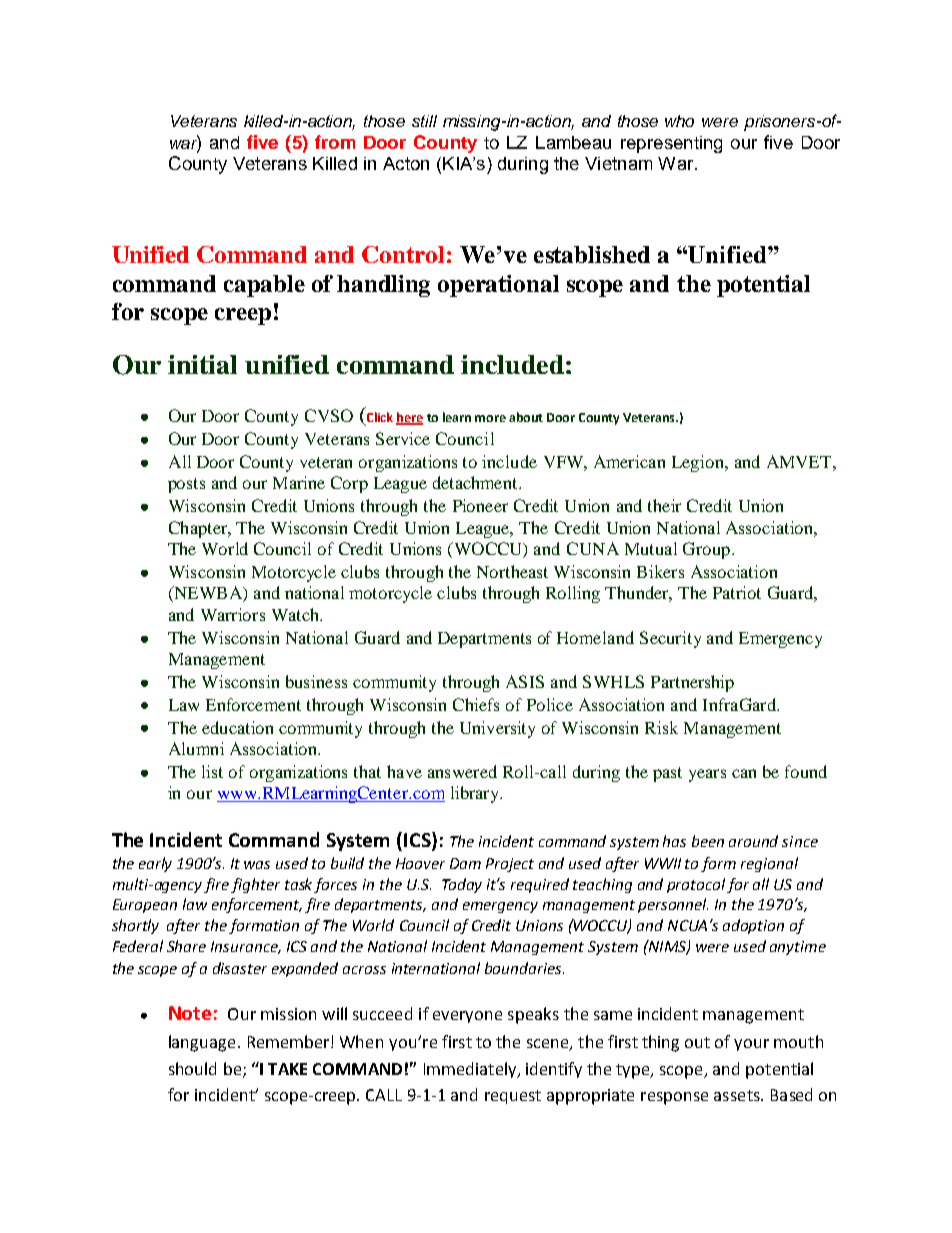  What do you see at coordinates (424, 121) in the screenshot?
I see `still` at bounding box center [424, 121].
